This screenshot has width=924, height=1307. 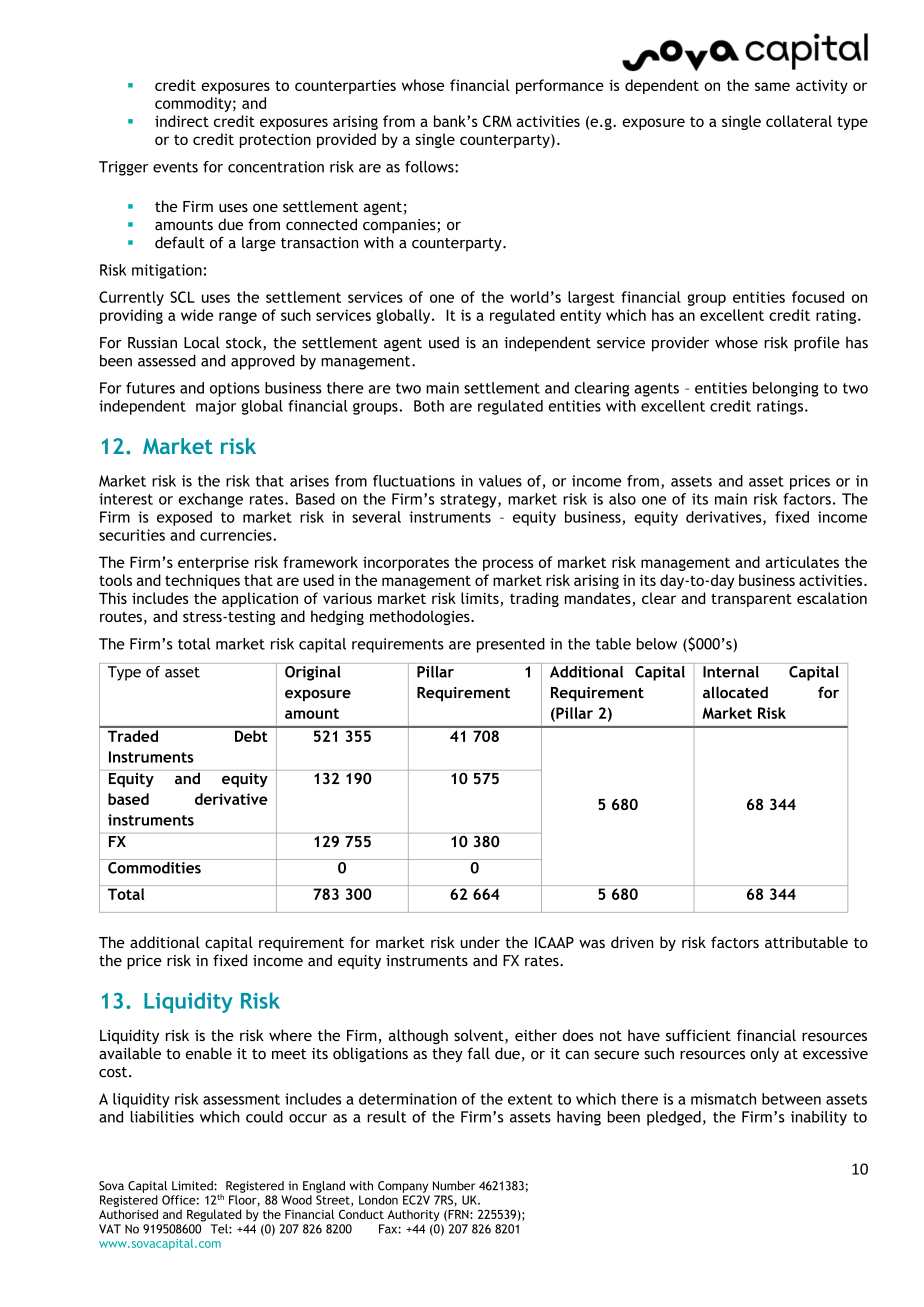 What do you see at coordinates (819, 1118) in the screenshot?
I see `inability` at bounding box center [819, 1118].
